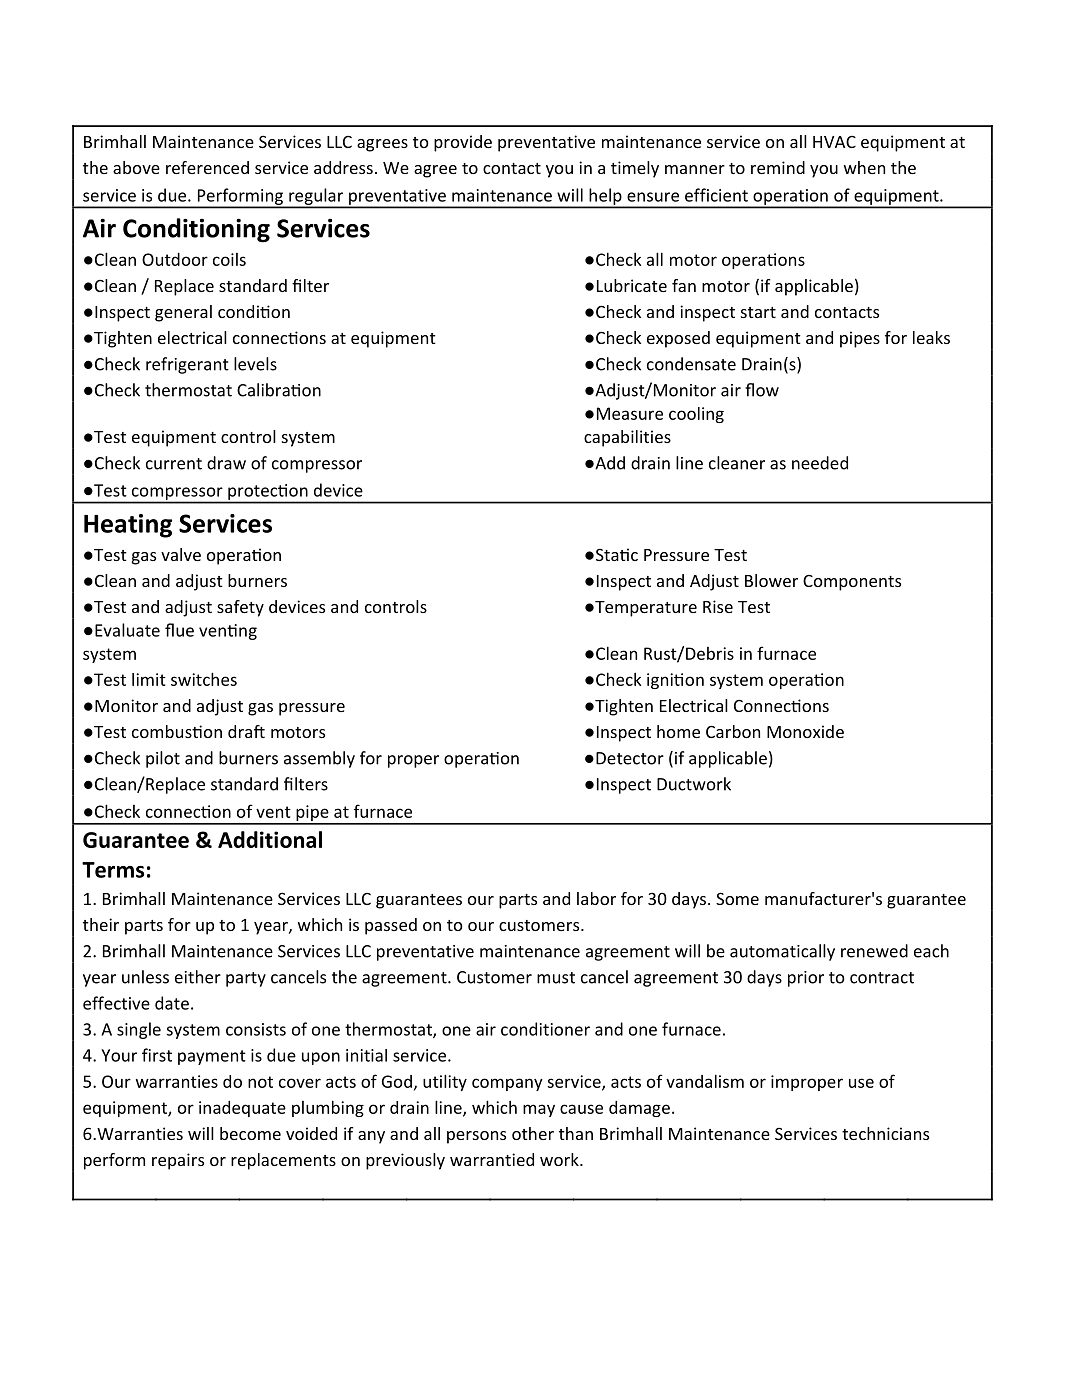  What do you see at coordinates (463, 143) in the document?
I see `provide` at bounding box center [463, 143].
